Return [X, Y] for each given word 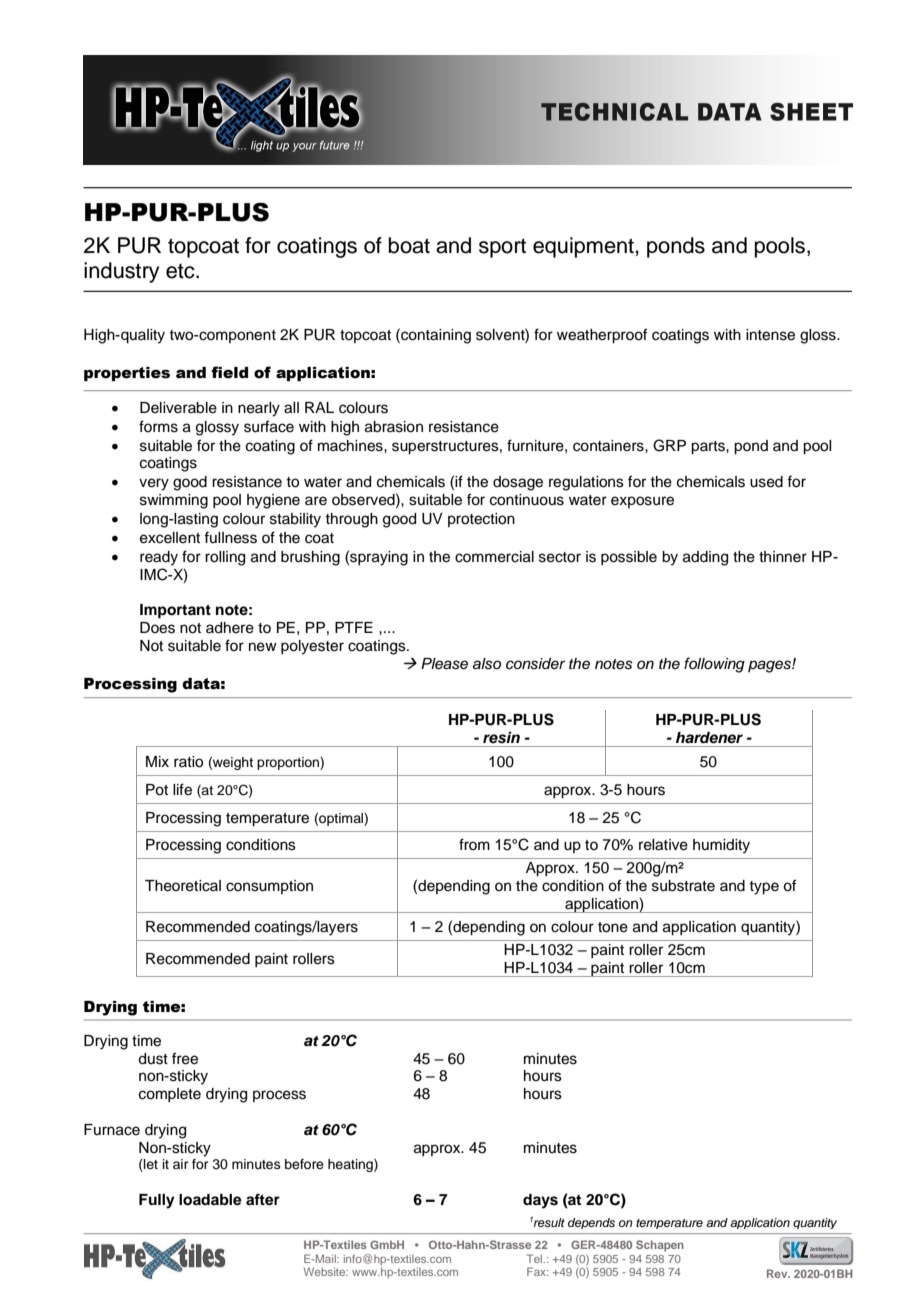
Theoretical [183, 886]
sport [502, 248]
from [474, 844]
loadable [210, 1200]
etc [181, 271]
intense [770, 335]
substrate [683, 886]
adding [705, 558]
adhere [230, 628]
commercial [494, 557]
